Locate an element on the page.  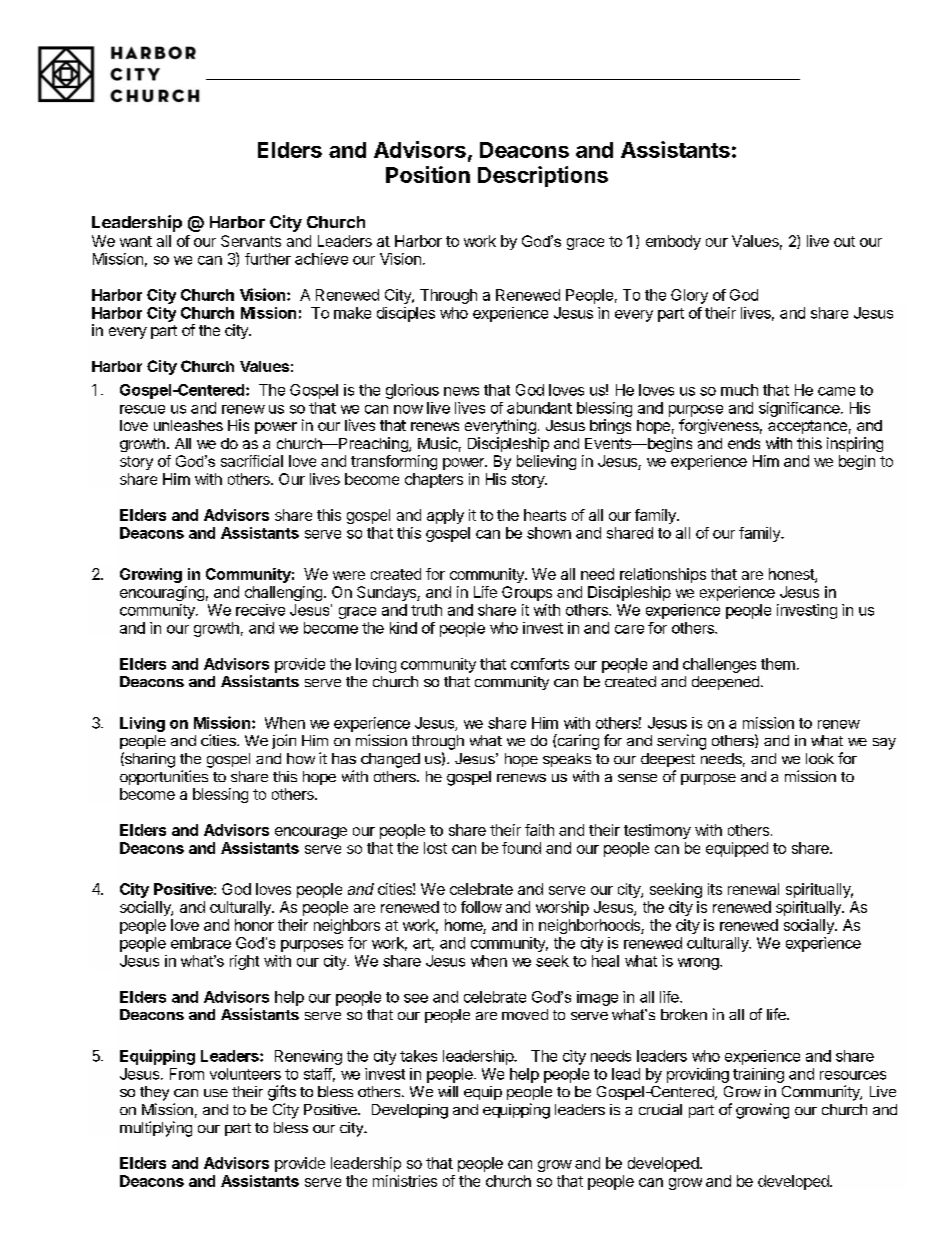
receive is located at coordinates (260, 610).
